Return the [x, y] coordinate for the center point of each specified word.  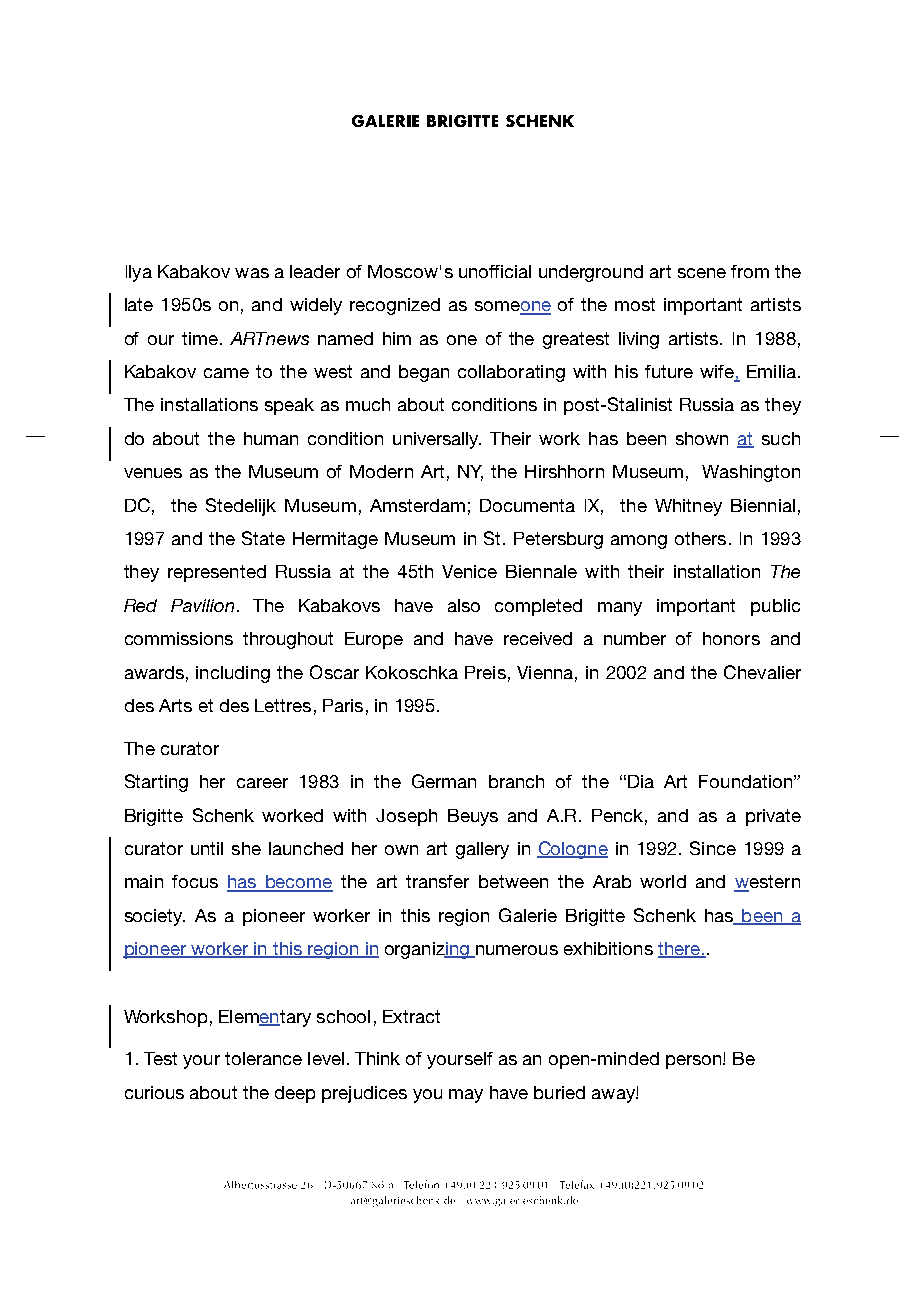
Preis [485, 672]
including [233, 674]
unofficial [495, 271]
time [200, 338]
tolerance [263, 1058]
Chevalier [762, 672]
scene [702, 273]
